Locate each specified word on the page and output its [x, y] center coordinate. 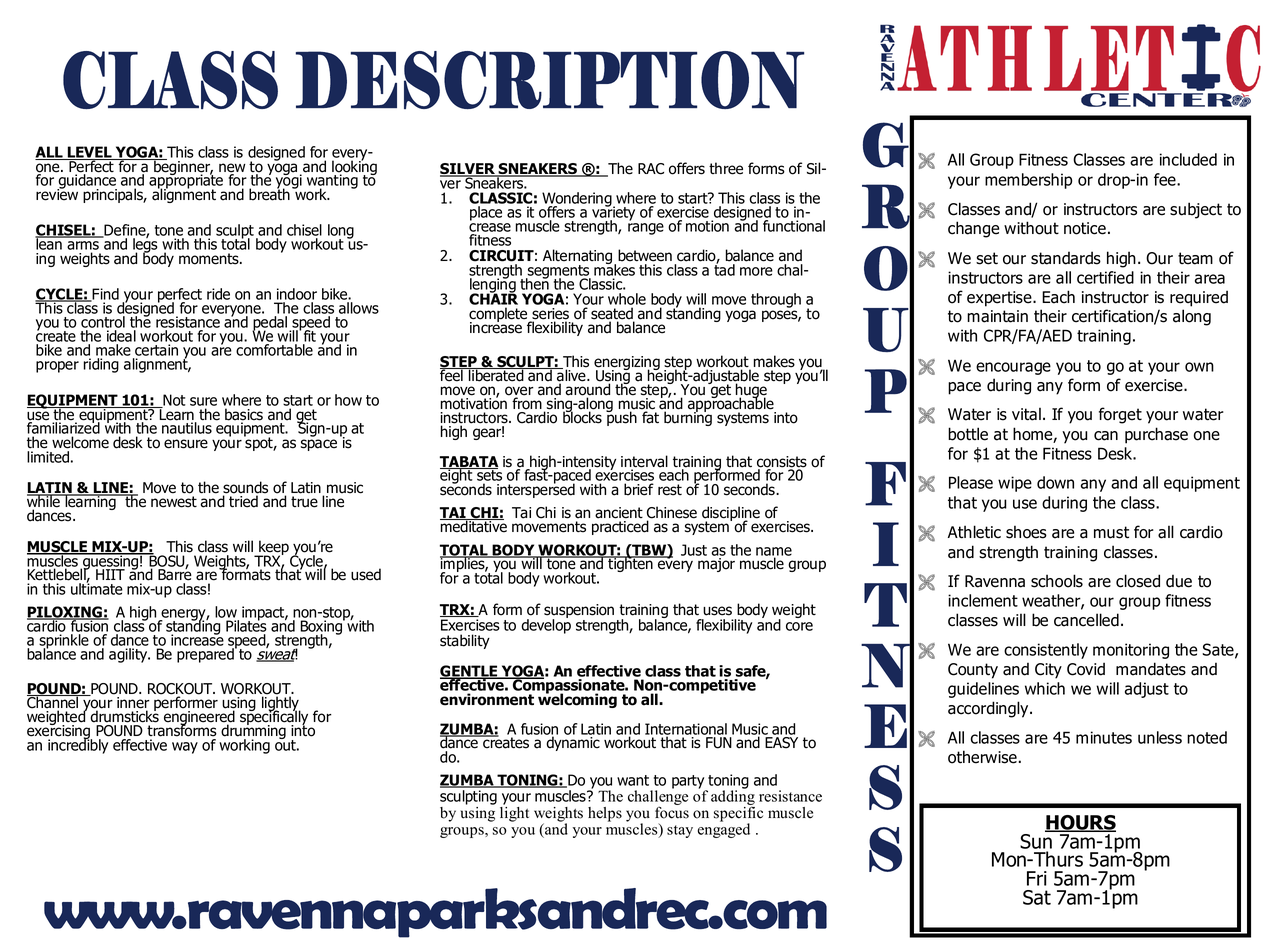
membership [1028, 181]
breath [269, 193]
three [726, 168]
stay [680, 831]
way [185, 748]
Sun [1037, 840]
